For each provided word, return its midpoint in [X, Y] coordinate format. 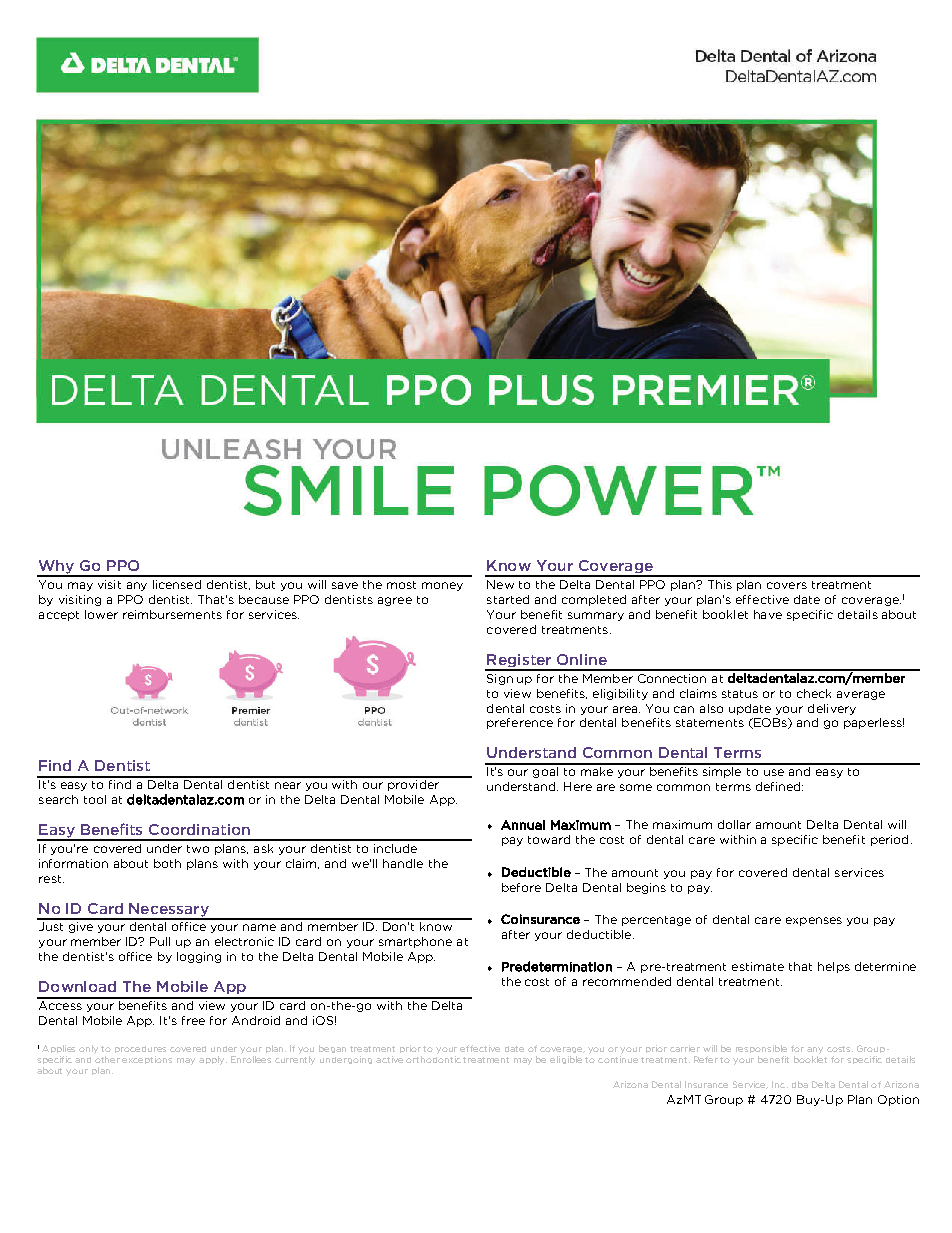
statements [710, 723]
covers [787, 585]
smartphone [415, 942]
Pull [160, 941]
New [500, 584]
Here [578, 786]
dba [800, 1084]
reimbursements [172, 614]
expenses [814, 921]
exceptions [147, 1060]
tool [95, 799]
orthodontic [433, 1059]
